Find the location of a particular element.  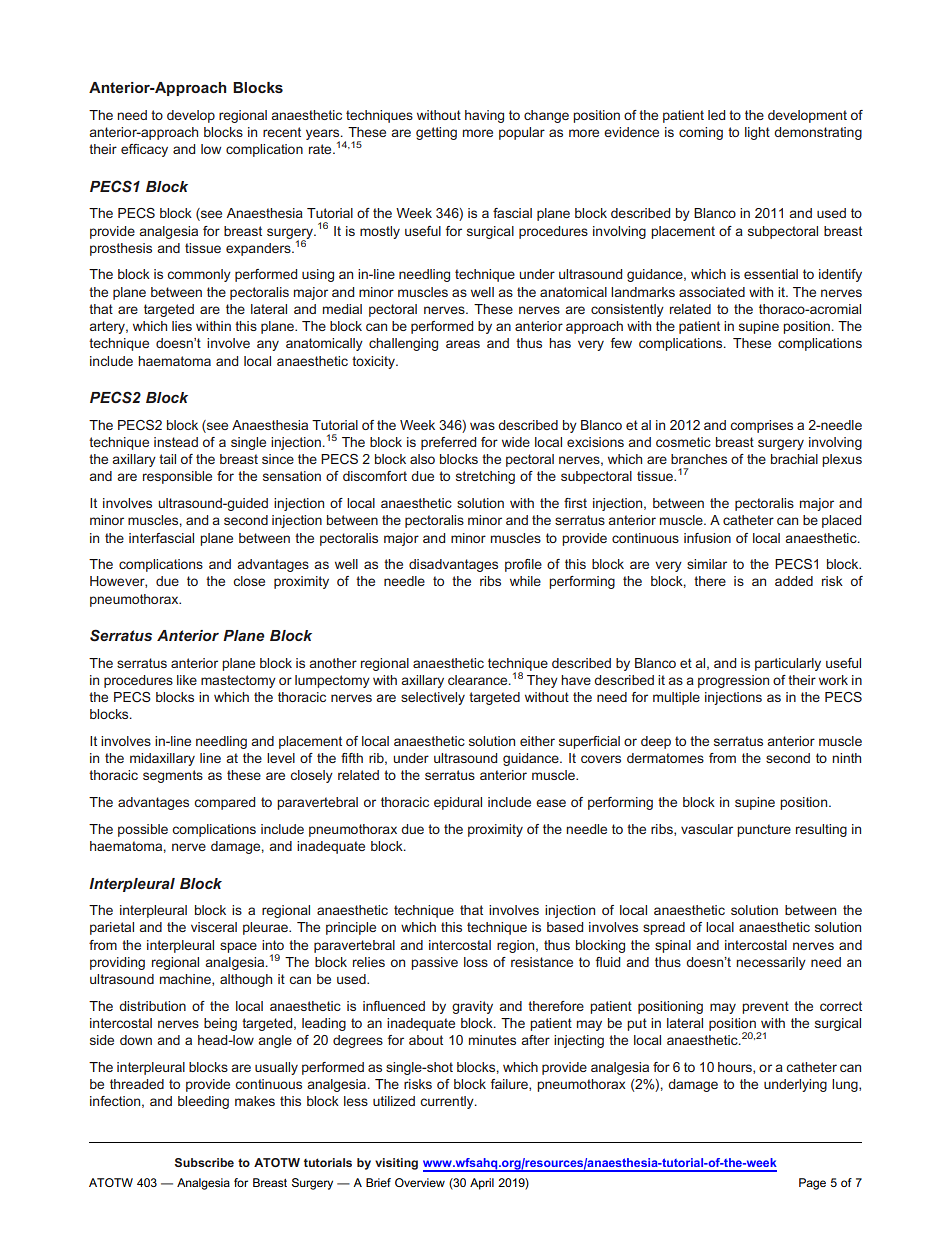

compared is located at coordinates (224, 803).
